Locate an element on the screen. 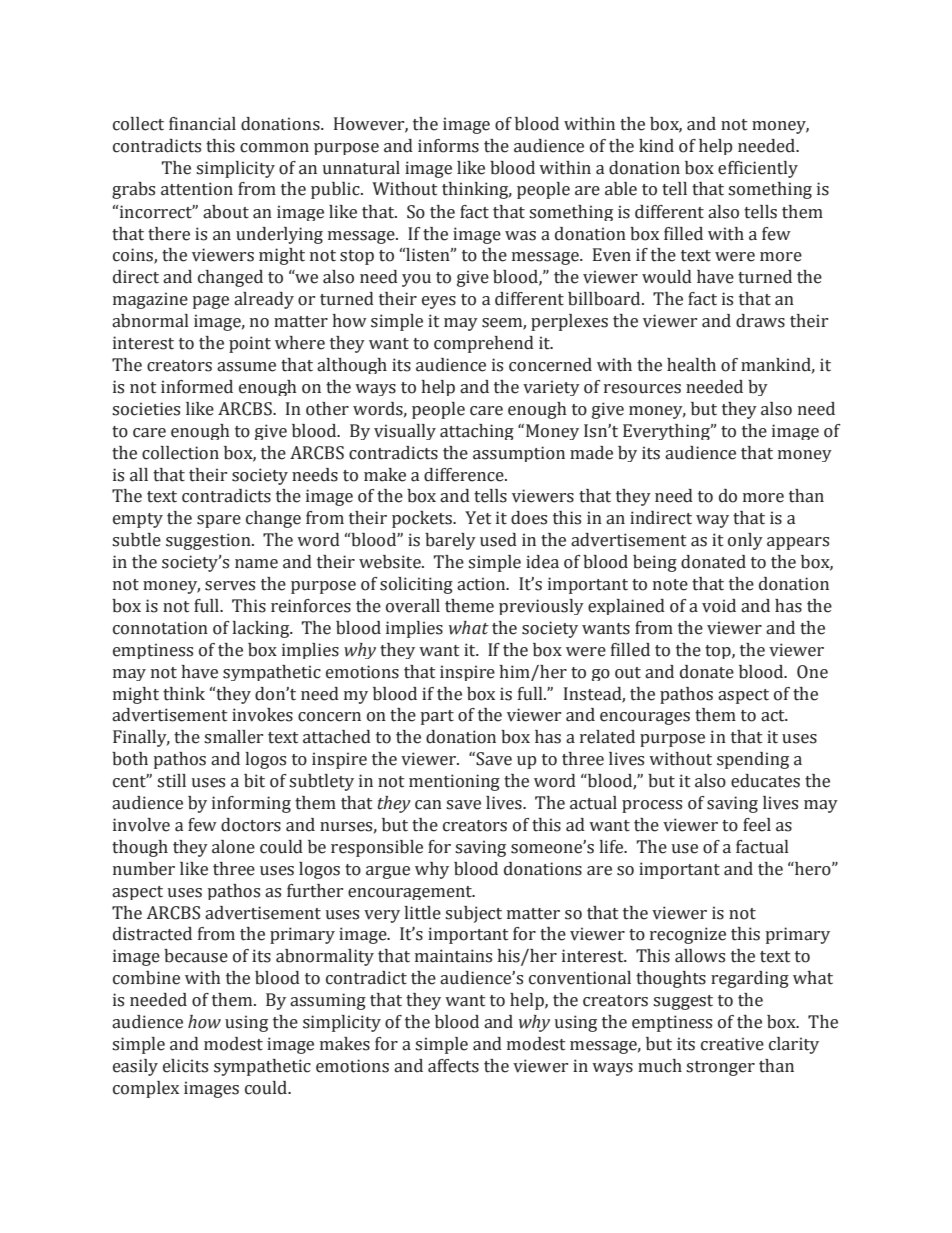 Image resolution: width=952 pixels, height=1233 pixels. efficiently is located at coordinates (758, 169).
